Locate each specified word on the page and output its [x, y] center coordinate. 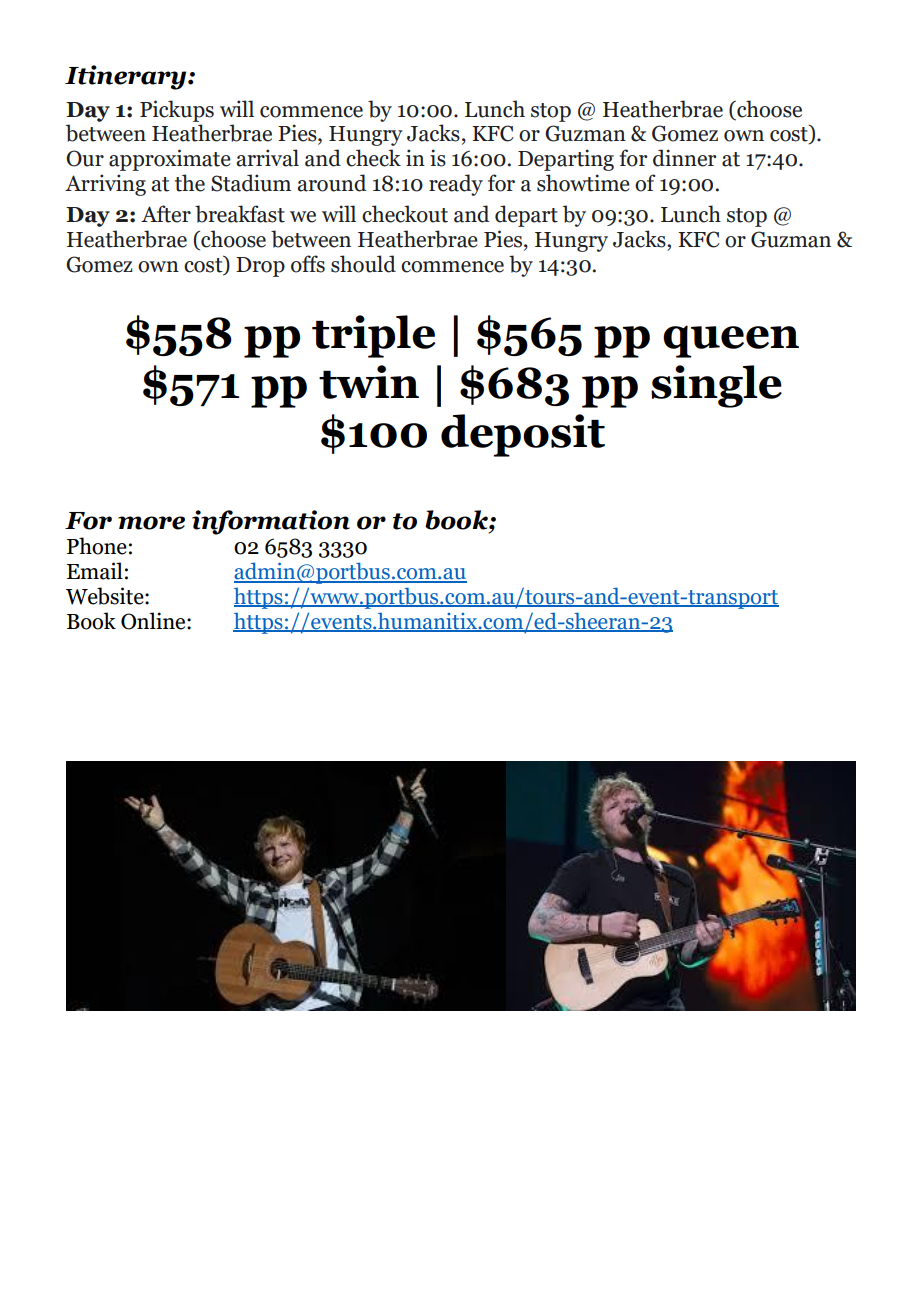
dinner [684, 158]
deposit [523, 435]
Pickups [177, 111]
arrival [267, 158]
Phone [97, 546]
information [271, 522]
